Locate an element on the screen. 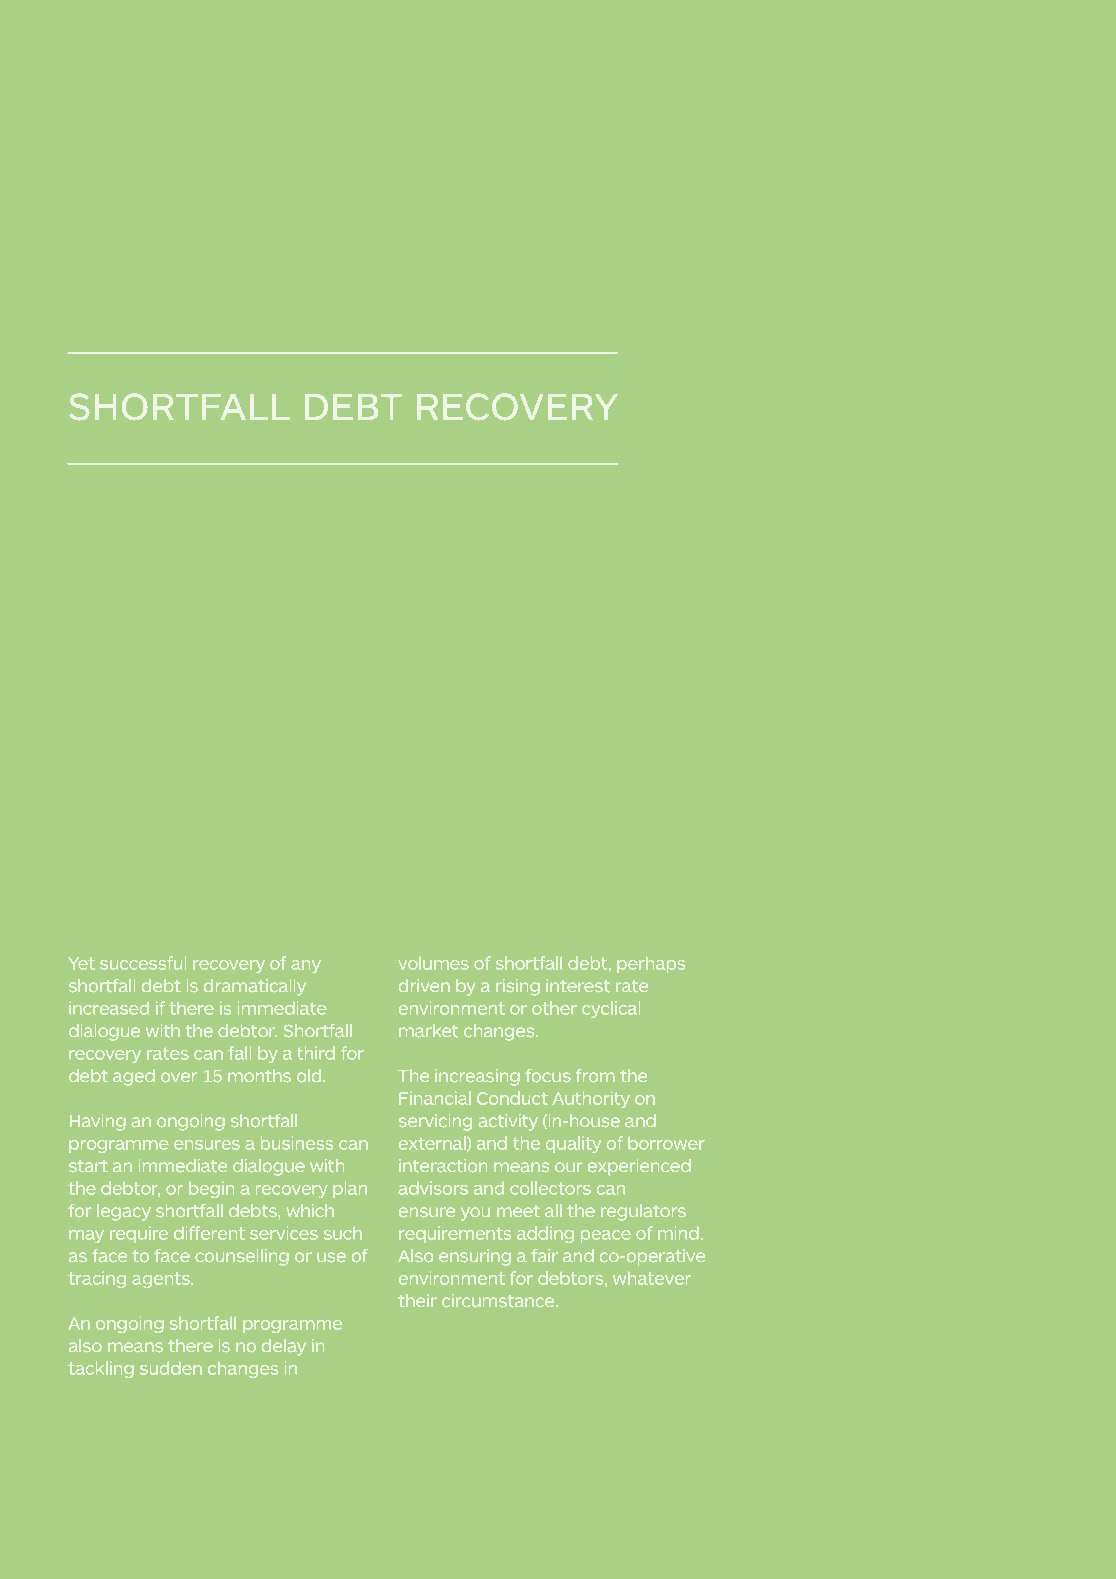 This screenshot has width=1116, height=1579. life is located at coordinates (554, 795).
